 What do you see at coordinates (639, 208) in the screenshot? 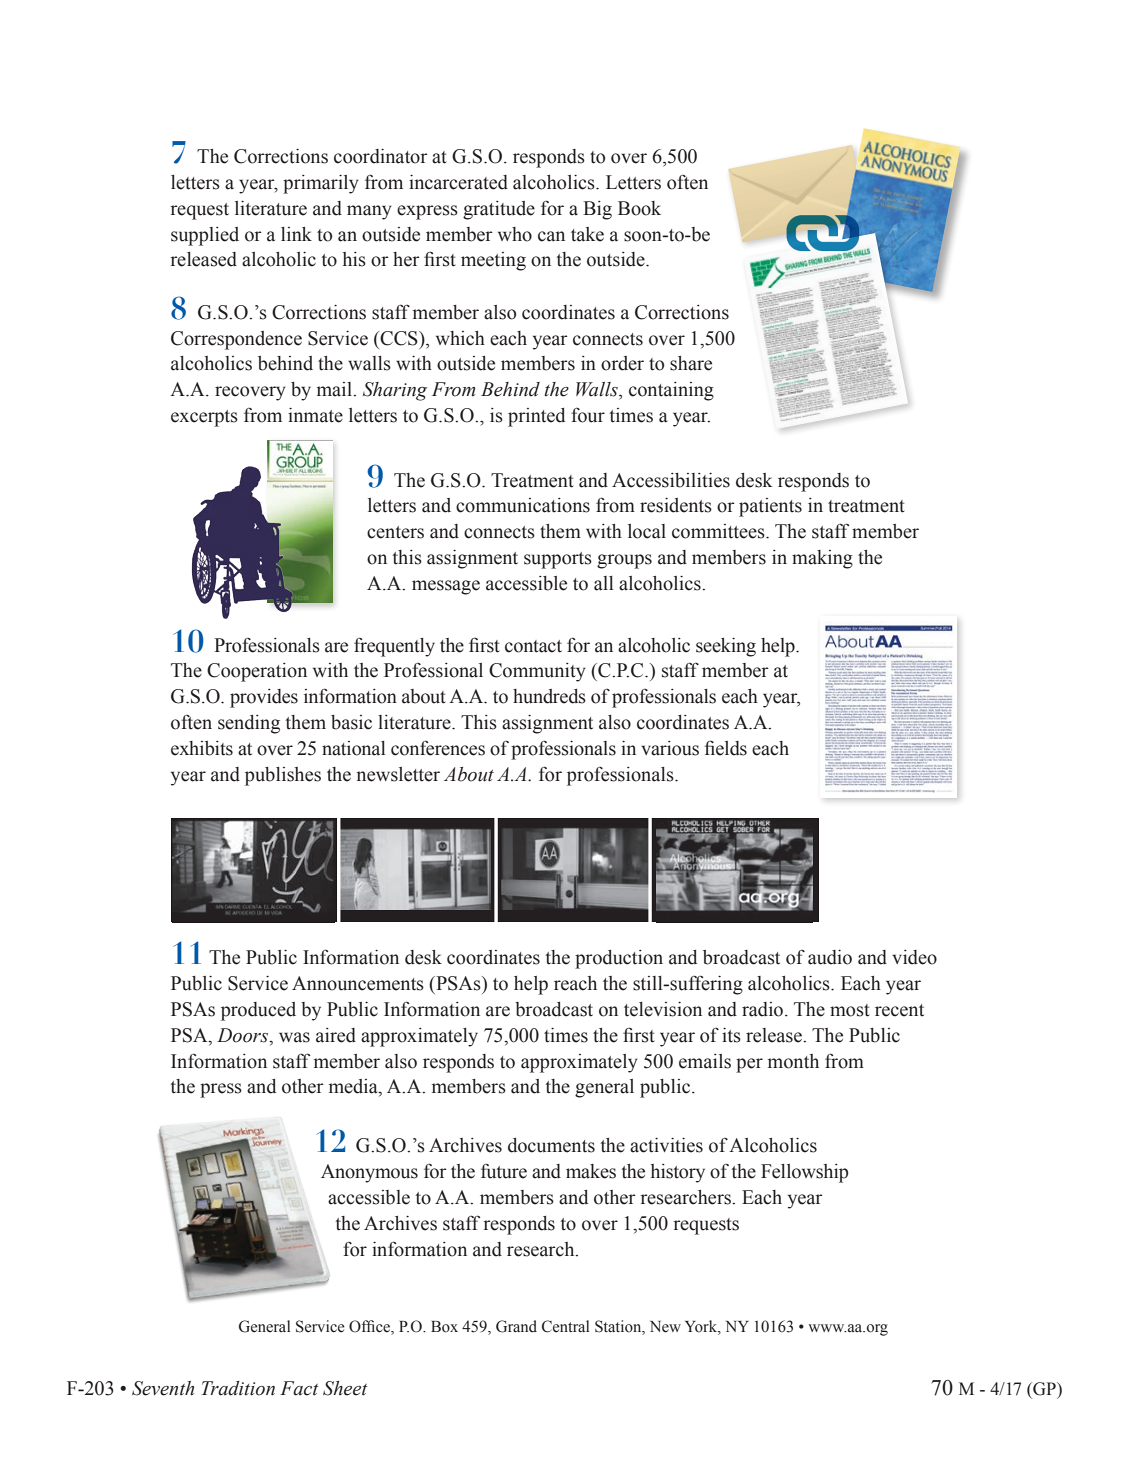
I see `Book` at bounding box center [639, 208].
